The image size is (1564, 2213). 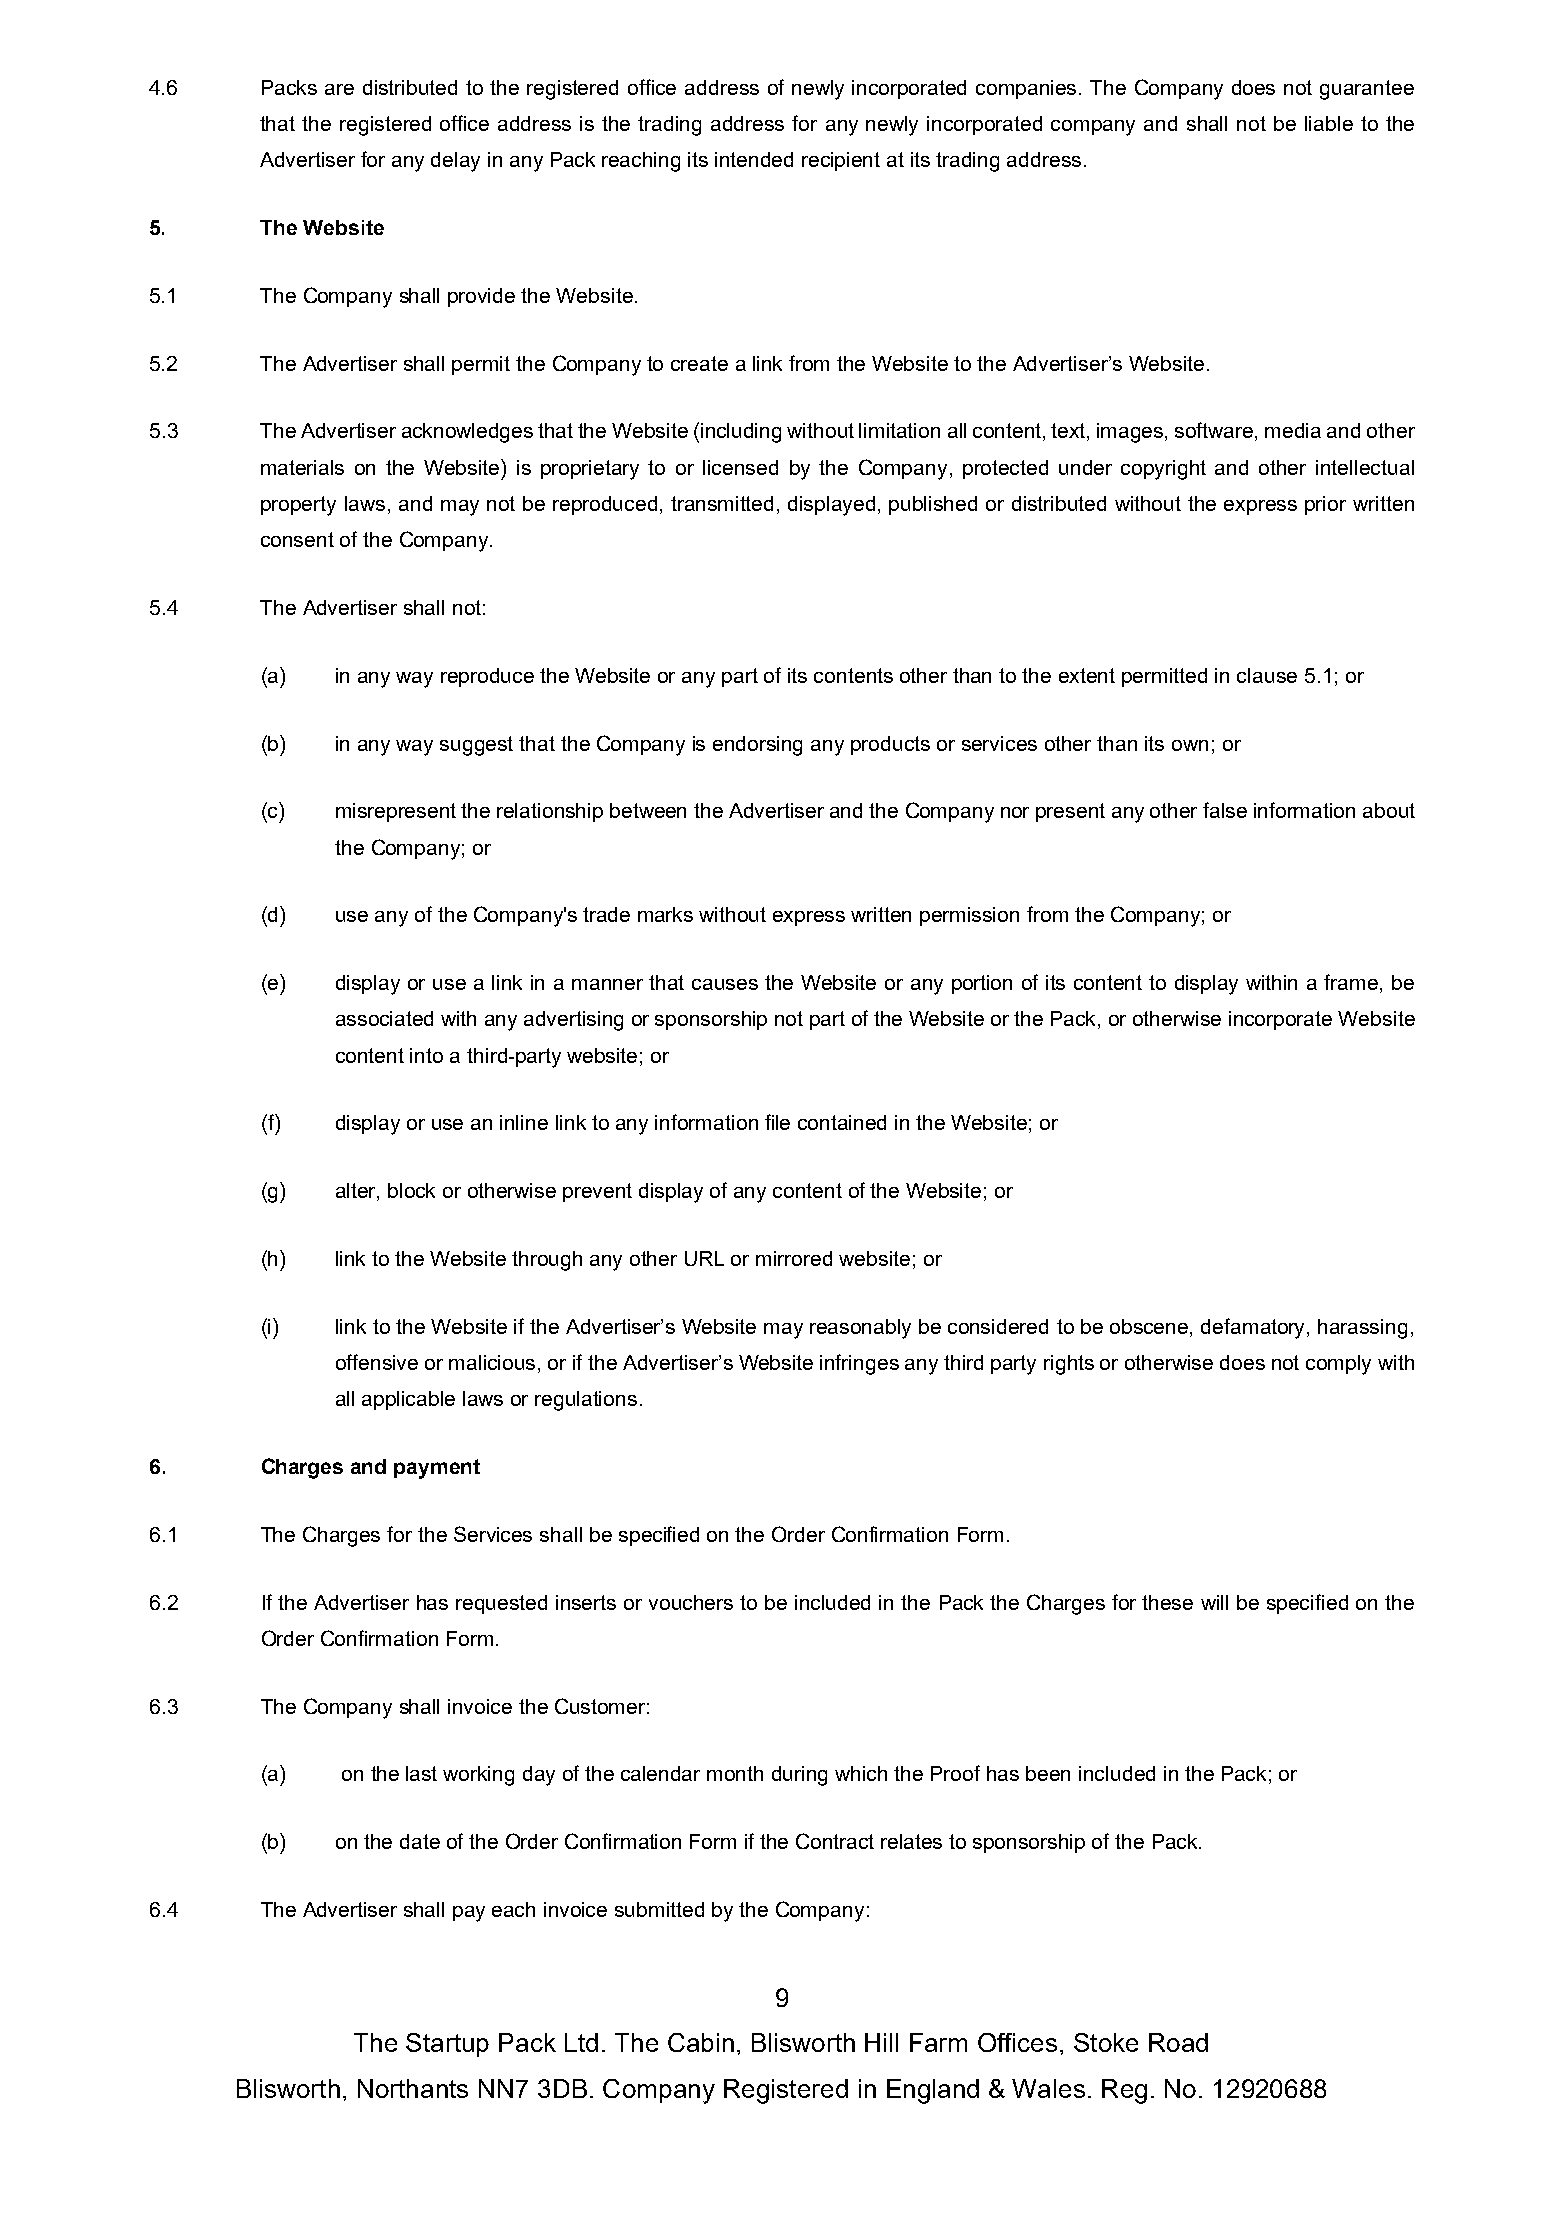 I want to click on delay, so click(x=455, y=162).
